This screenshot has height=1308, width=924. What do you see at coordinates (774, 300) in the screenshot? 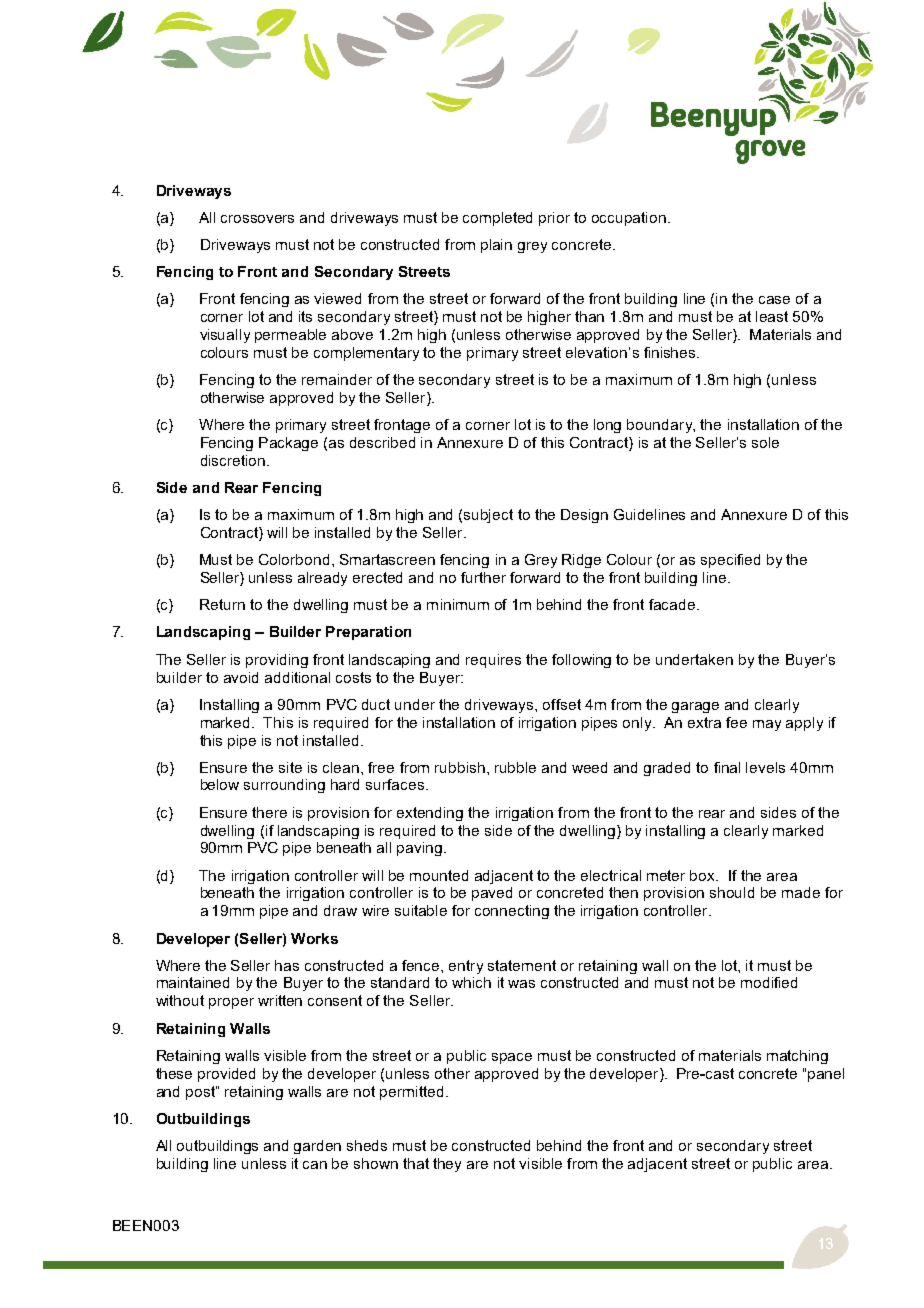
I see `case` at bounding box center [774, 300].
